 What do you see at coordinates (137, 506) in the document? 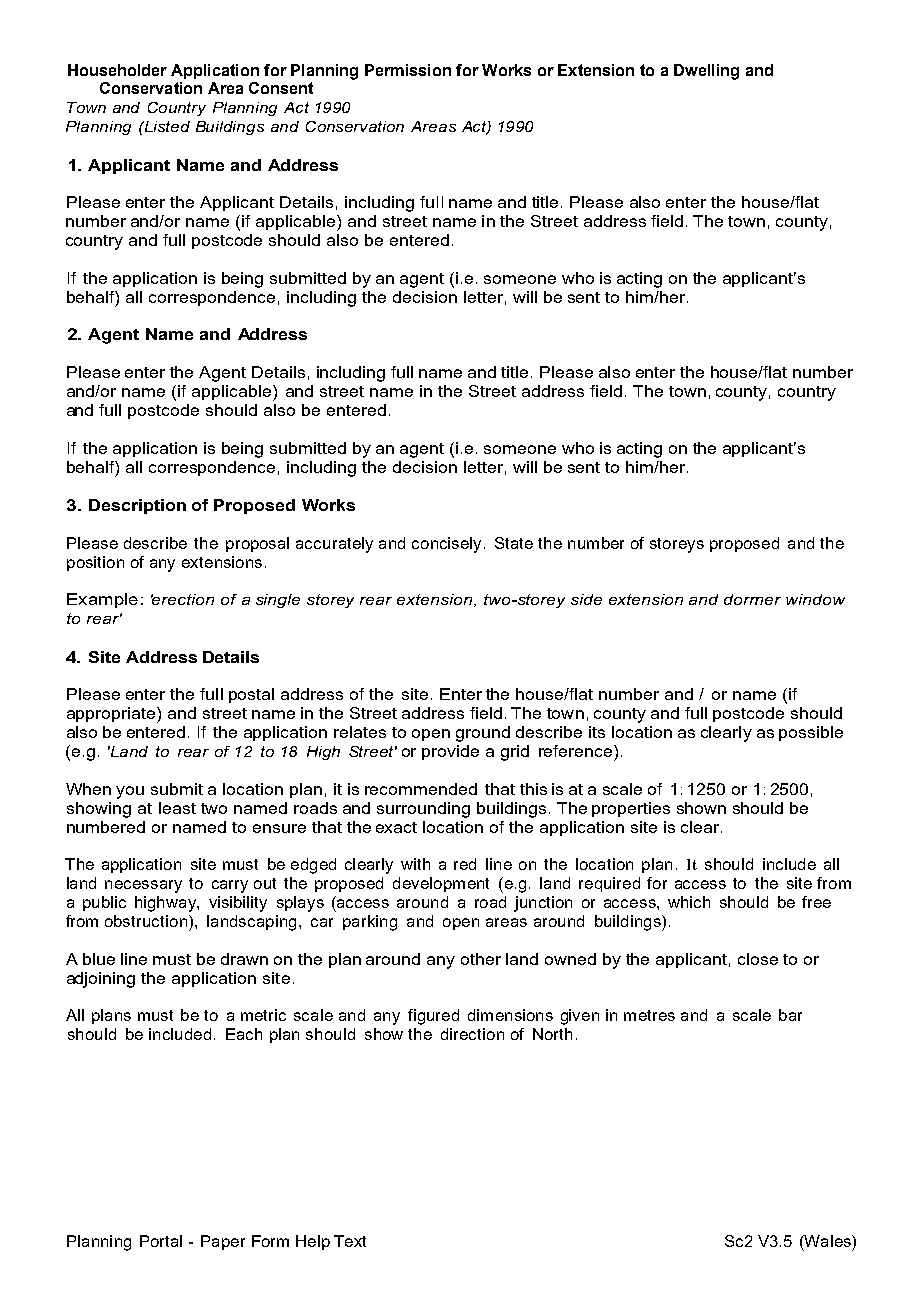
I see `Description` at bounding box center [137, 506].
